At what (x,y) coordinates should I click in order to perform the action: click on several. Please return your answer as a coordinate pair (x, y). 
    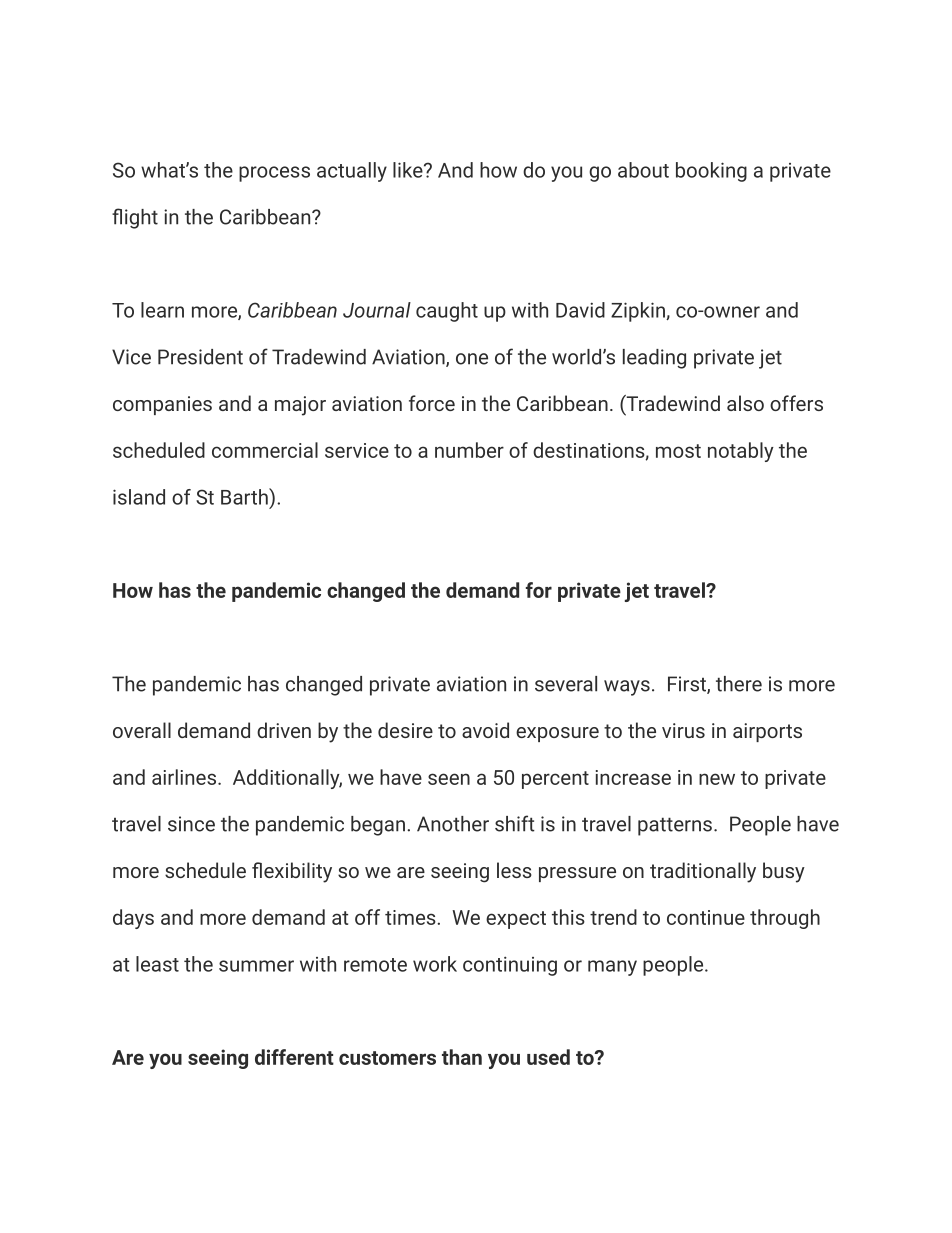
    Looking at the image, I should click on (566, 684).
